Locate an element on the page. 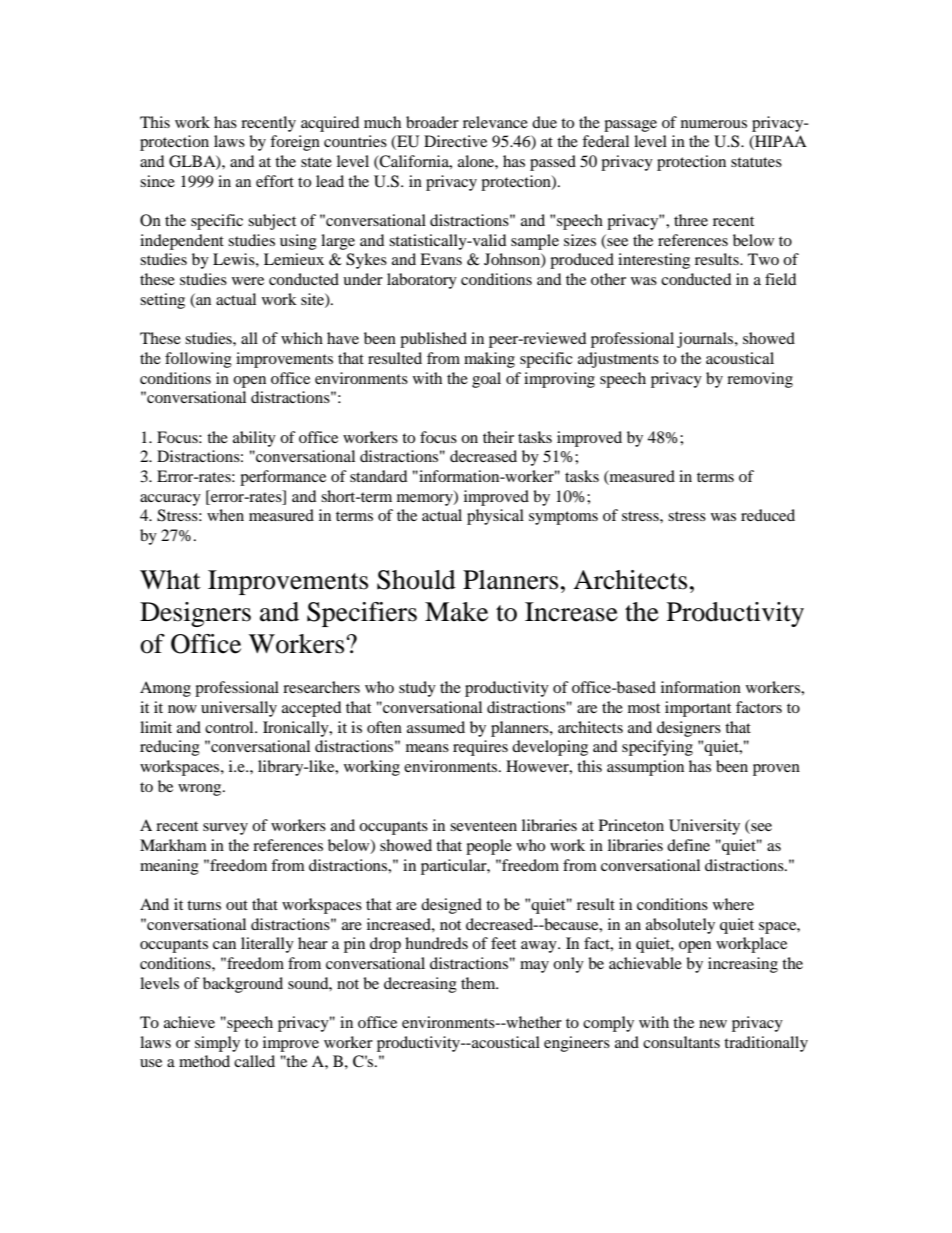  reduced is located at coordinates (768, 515).
